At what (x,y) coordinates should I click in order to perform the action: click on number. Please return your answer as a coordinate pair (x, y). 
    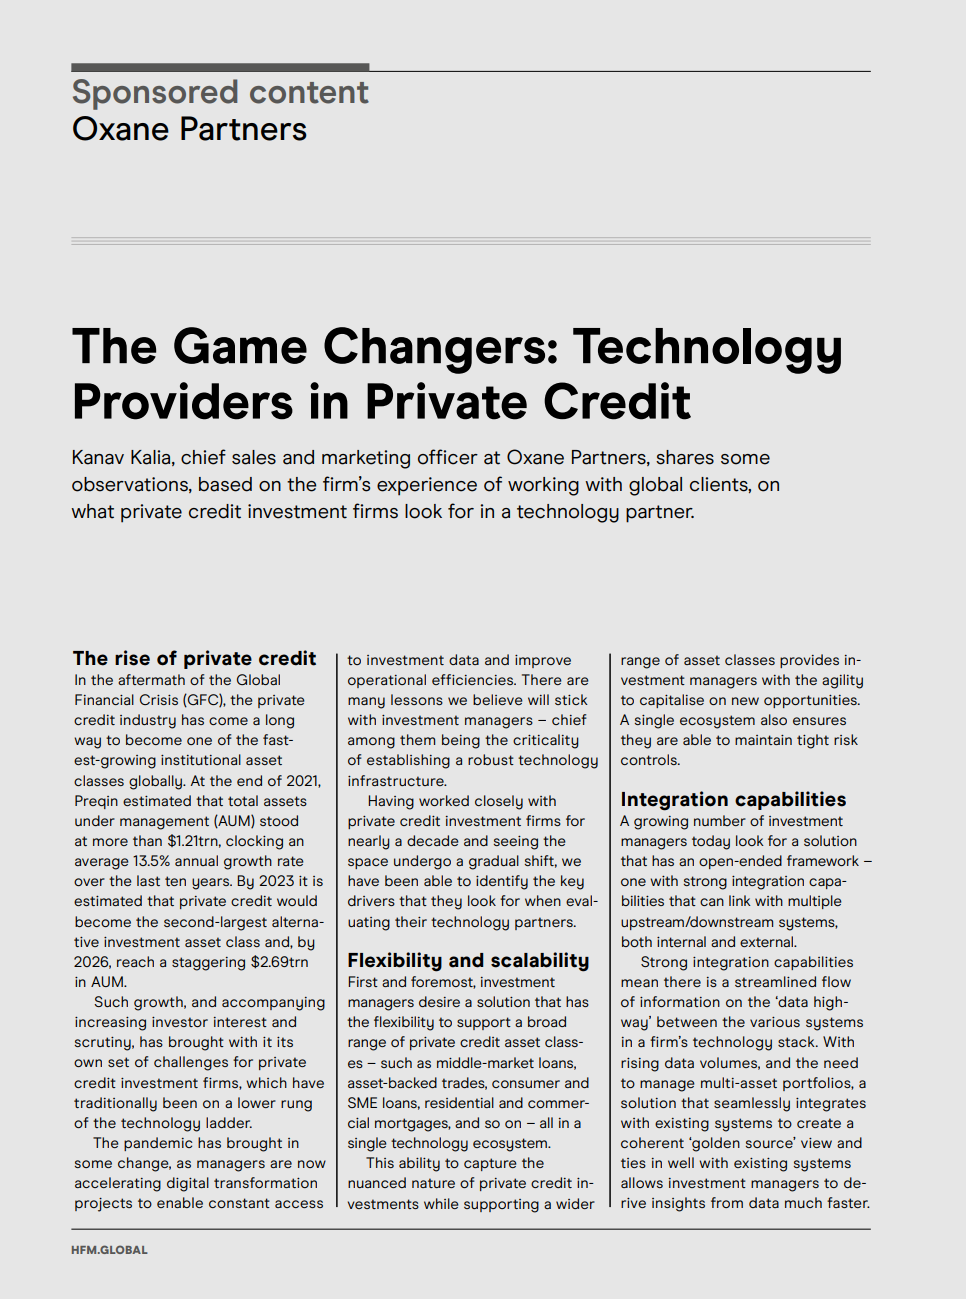
    Looking at the image, I should click on (720, 820).
